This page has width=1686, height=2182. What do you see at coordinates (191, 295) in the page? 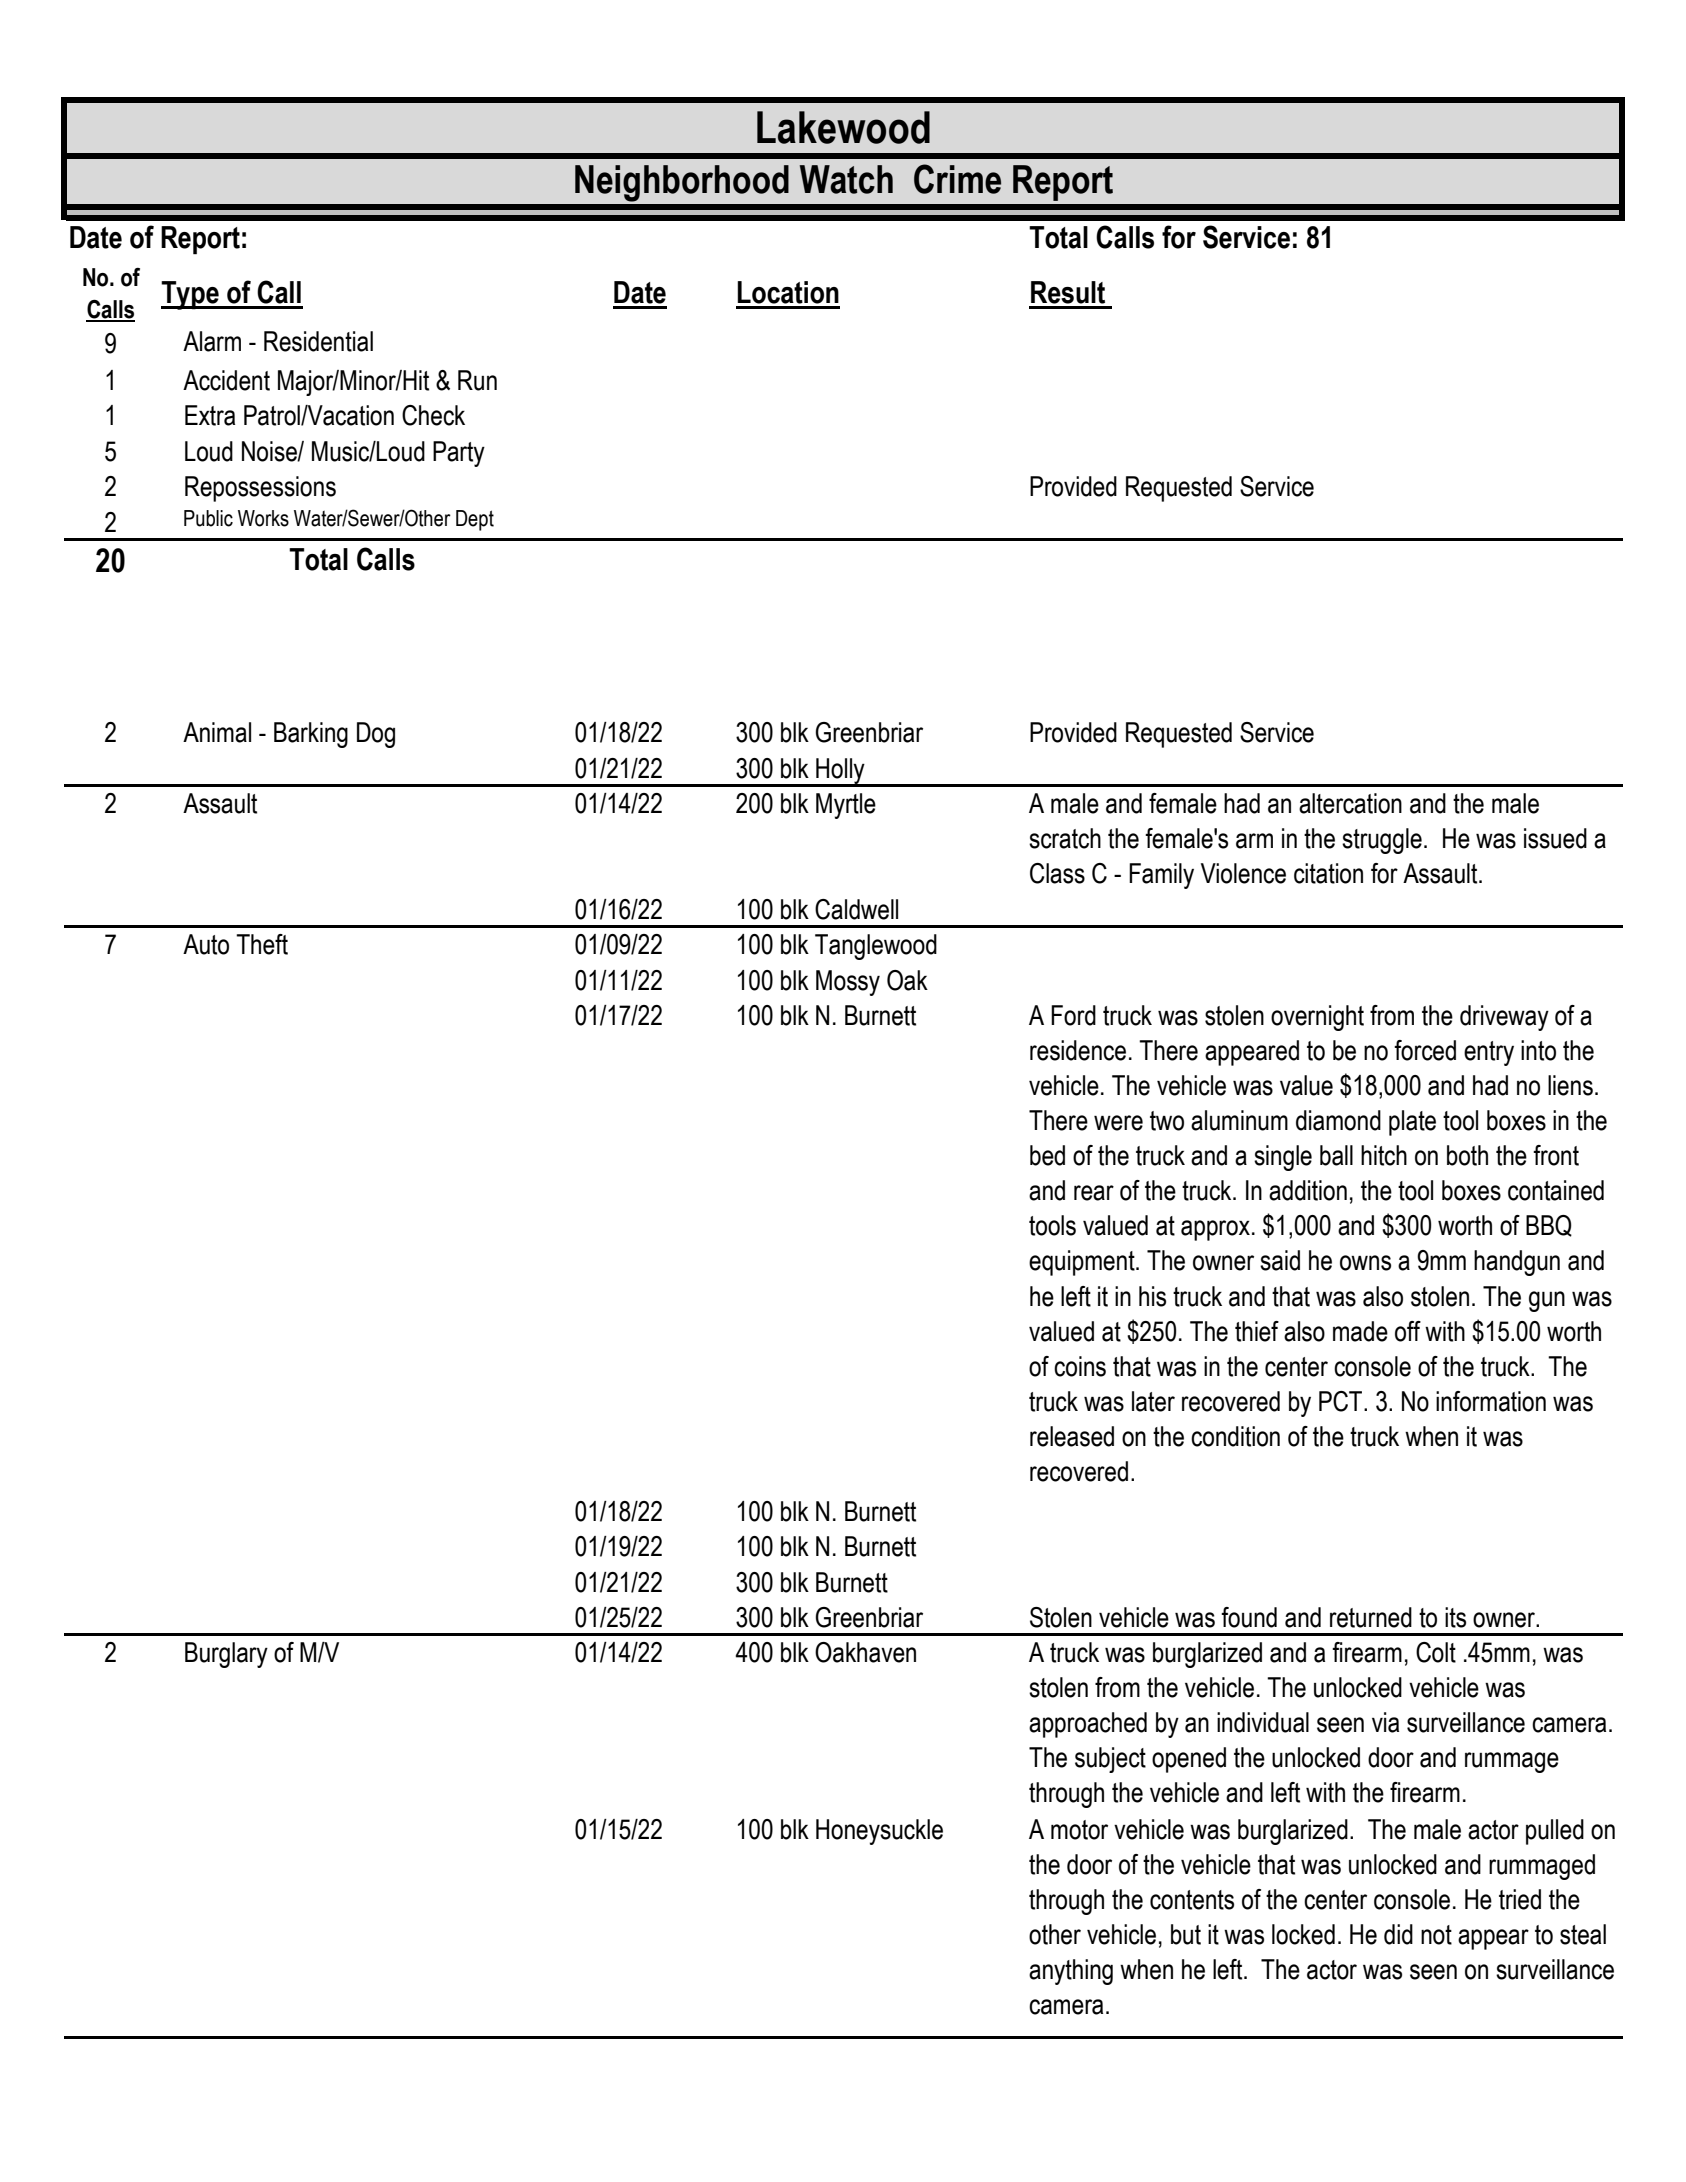
I see `Type` at bounding box center [191, 295].
